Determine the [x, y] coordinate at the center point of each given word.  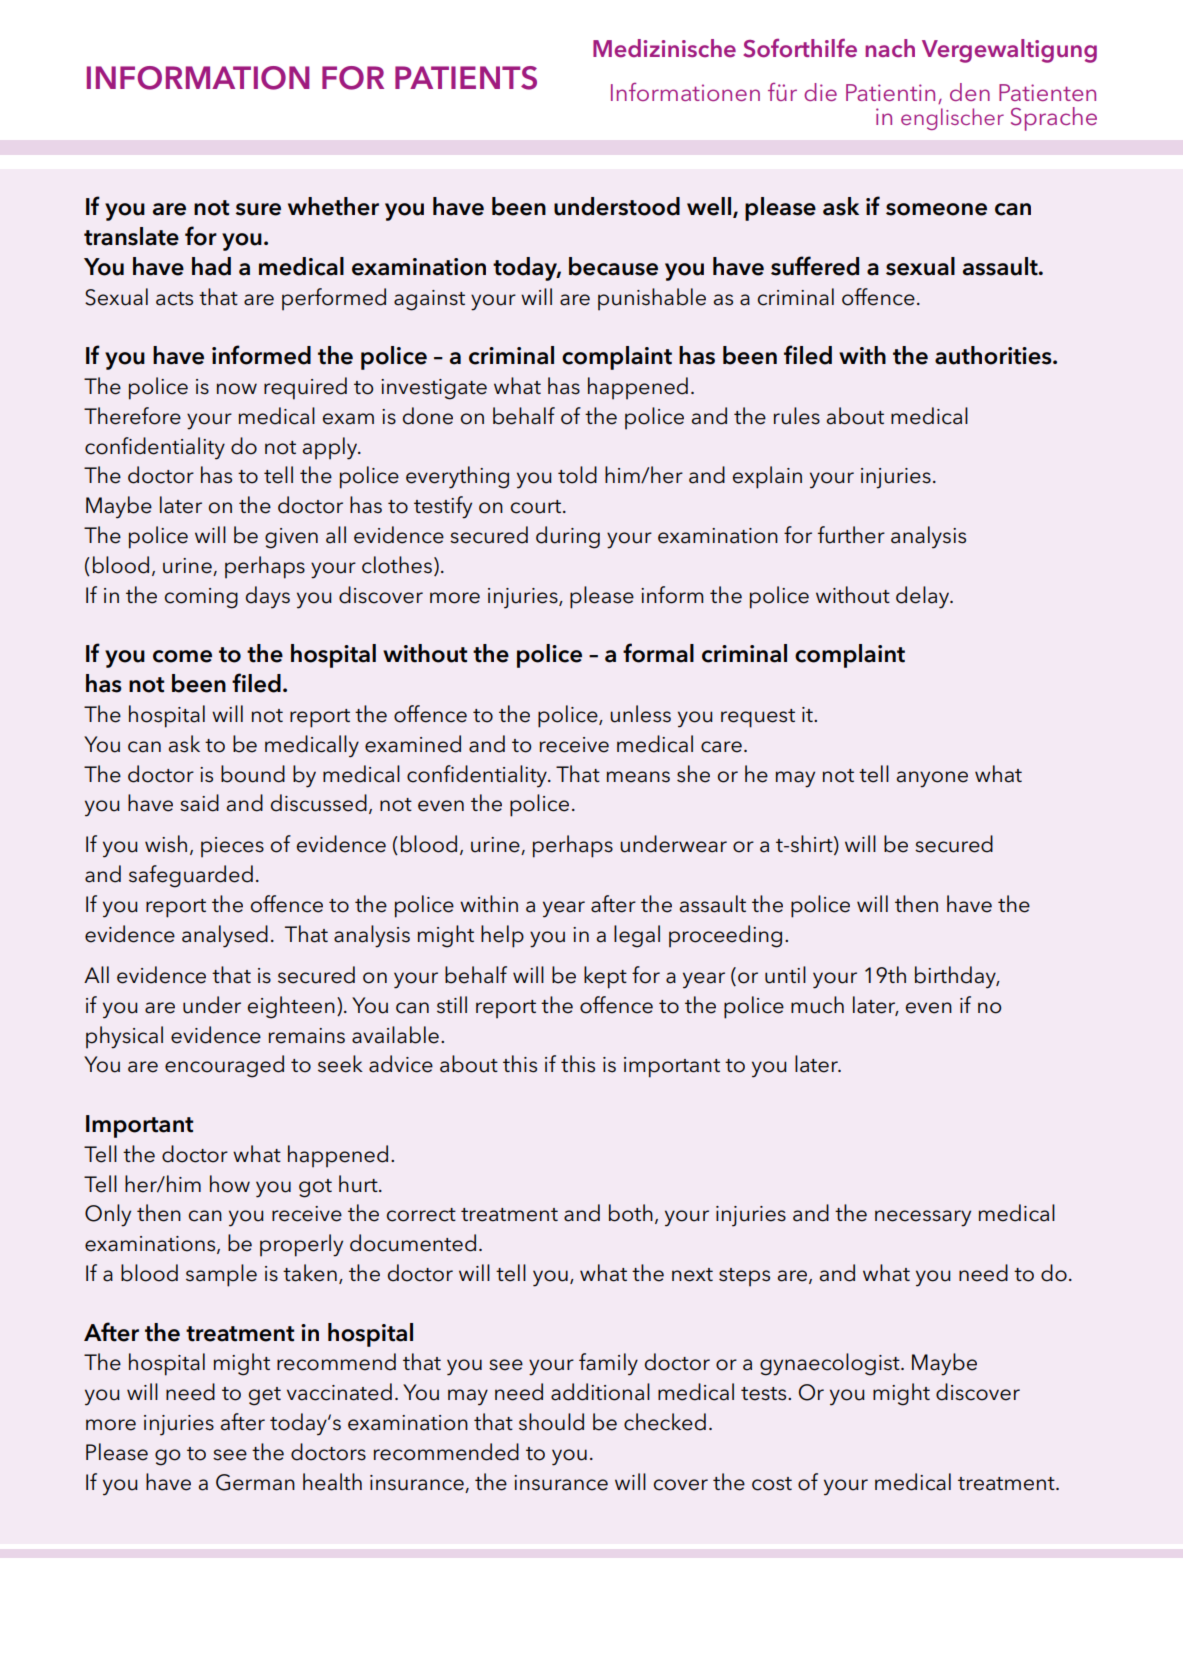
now [237, 389]
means [638, 777]
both [631, 1213]
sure [258, 209]
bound [253, 774]
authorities [994, 355]
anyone [932, 779]
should [551, 1422]
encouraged [224, 1066]
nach [890, 48]
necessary [923, 1218]
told [577, 475]
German [255, 1482]
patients [466, 78]
